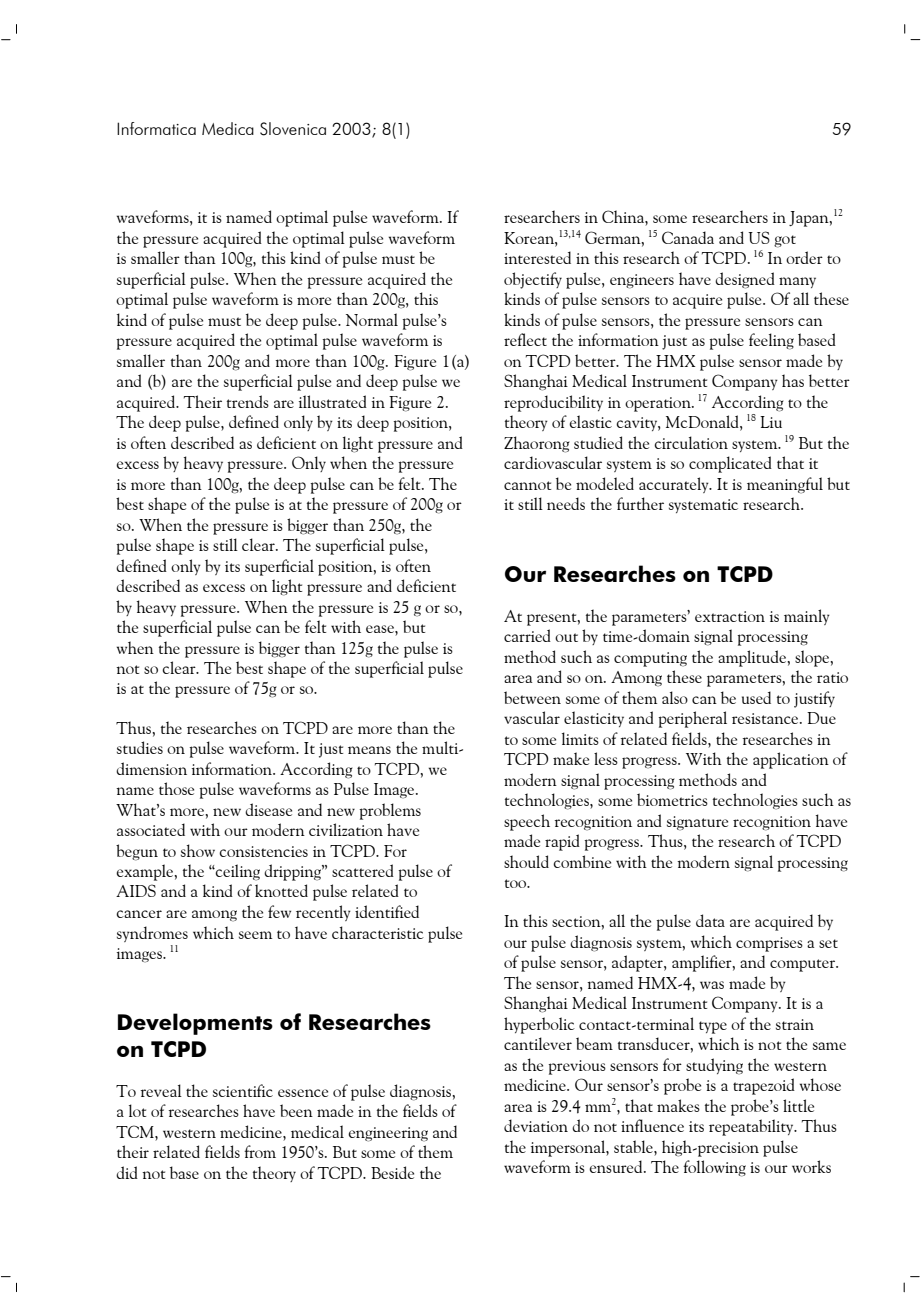  Describe the element at coordinates (156, 128) in the image. I see `Informatica` at that location.
